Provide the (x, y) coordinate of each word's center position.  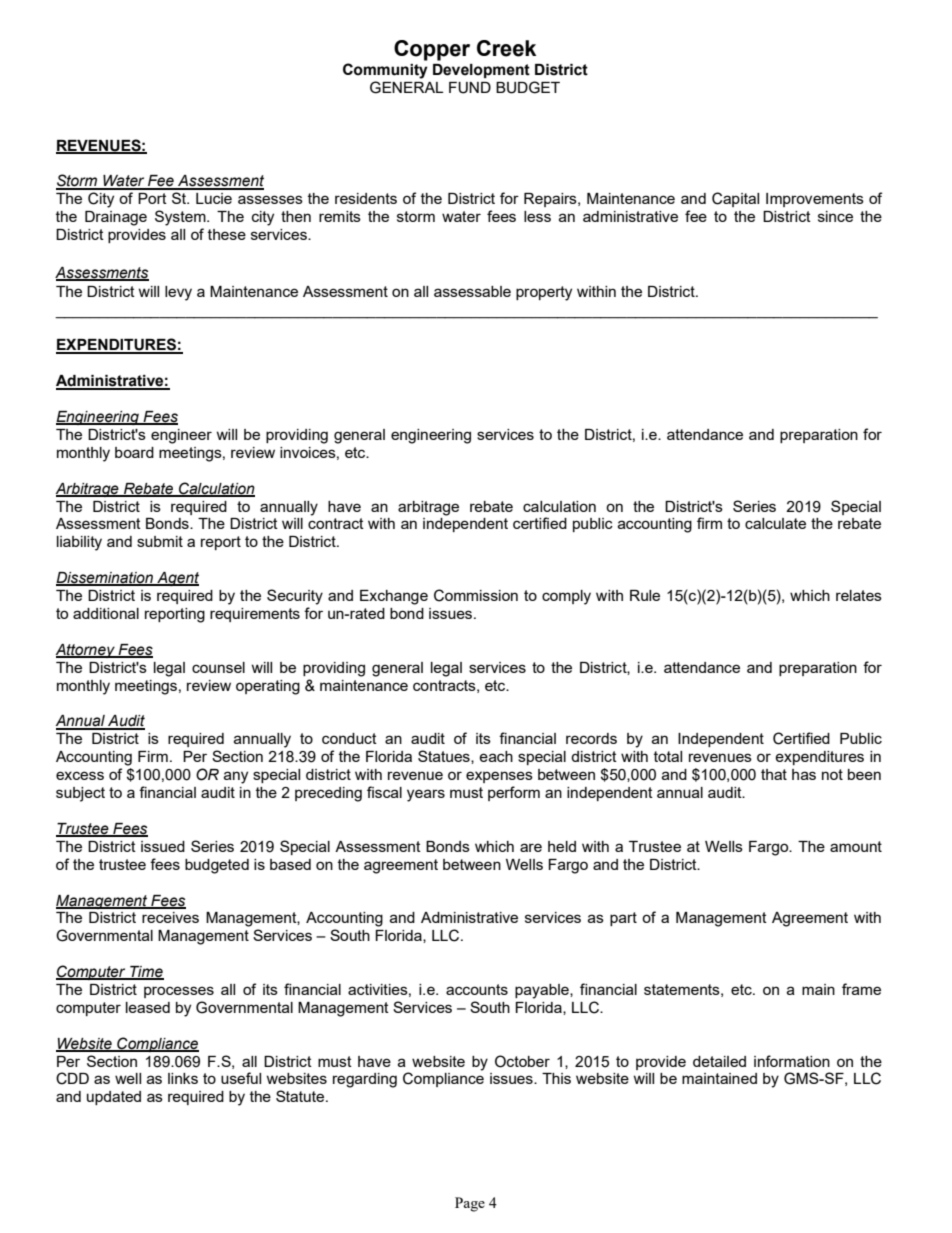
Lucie (214, 198)
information (792, 1061)
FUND (470, 88)
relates (859, 595)
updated (114, 1098)
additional (106, 613)
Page (470, 1204)
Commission (476, 595)
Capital (735, 199)
